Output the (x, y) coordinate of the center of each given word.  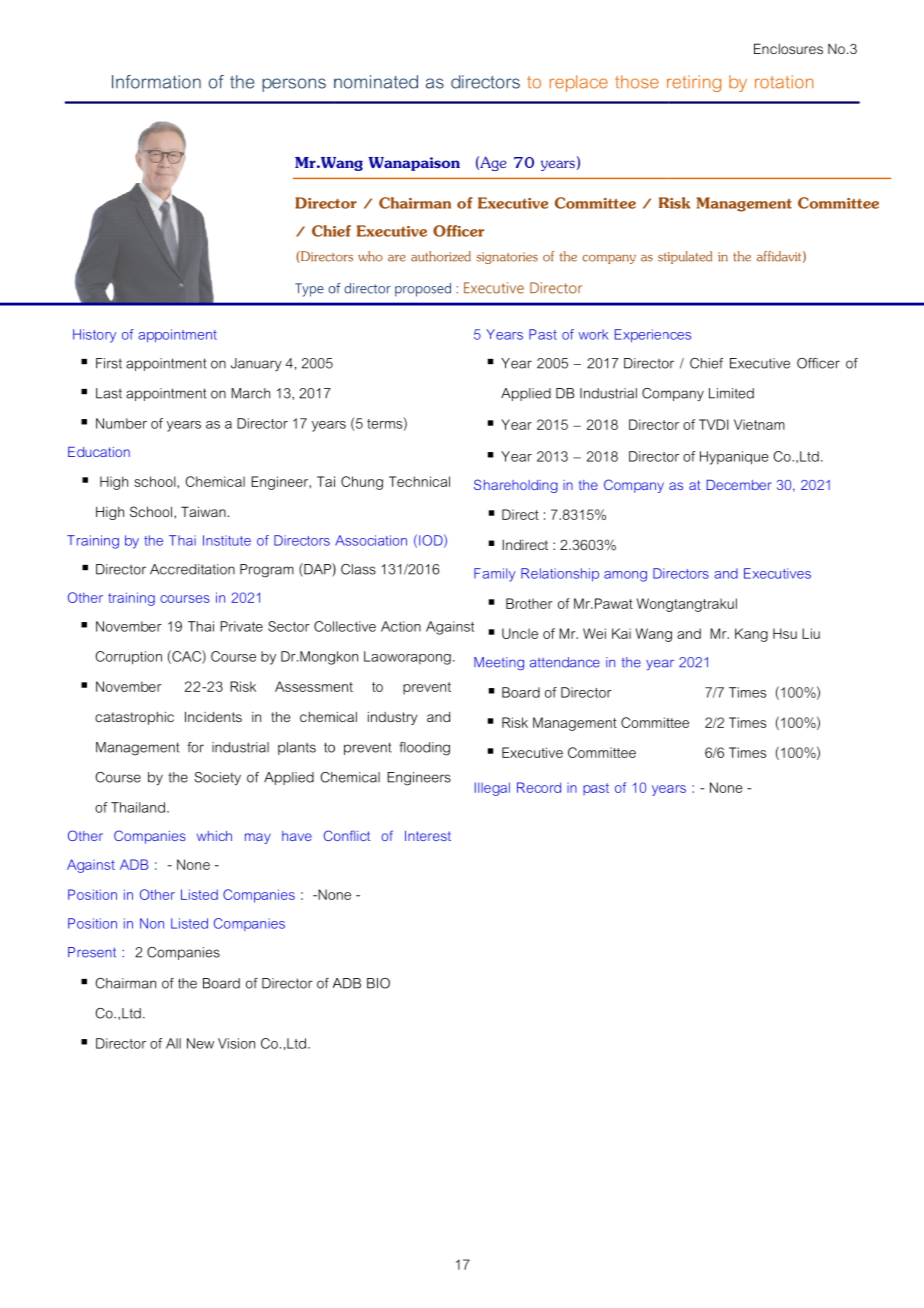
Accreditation (192, 569)
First (109, 363)
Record (539, 787)
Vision (236, 1043)
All (173, 1043)
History (94, 336)
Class (358, 569)
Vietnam (759, 424)
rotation (784, 82)
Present (92, 952)
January (256, 365)
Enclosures (788, 48)
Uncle (520, 633)
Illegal (492, 789)
